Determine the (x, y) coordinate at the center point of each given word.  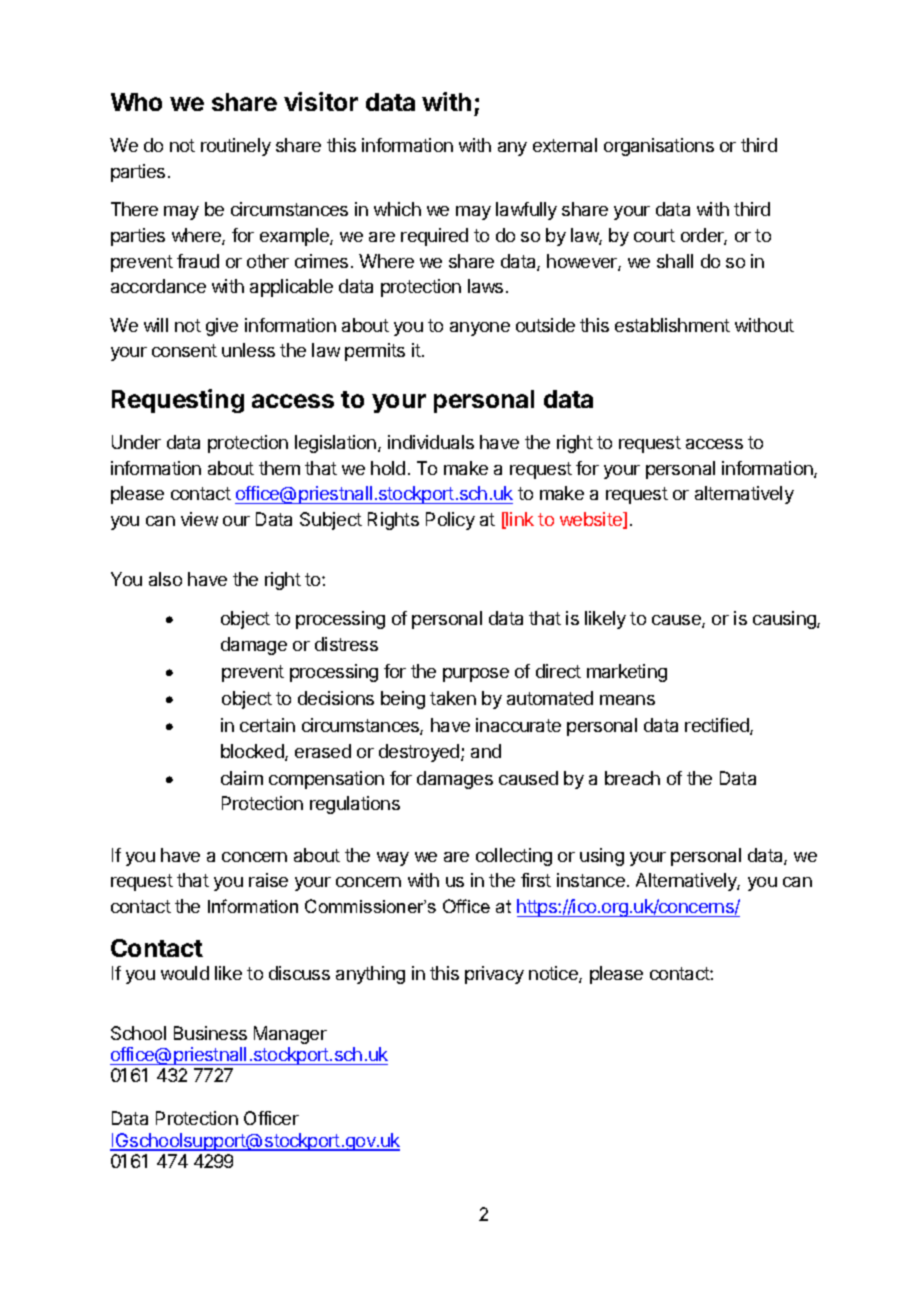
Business (210, 1033)
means (627, 700)
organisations (659, 147)
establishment (672, 325)
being (403, 700)
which (397, 209)
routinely (236, 147)
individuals (431, 442)
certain (267, 725)
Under (136, 442)
